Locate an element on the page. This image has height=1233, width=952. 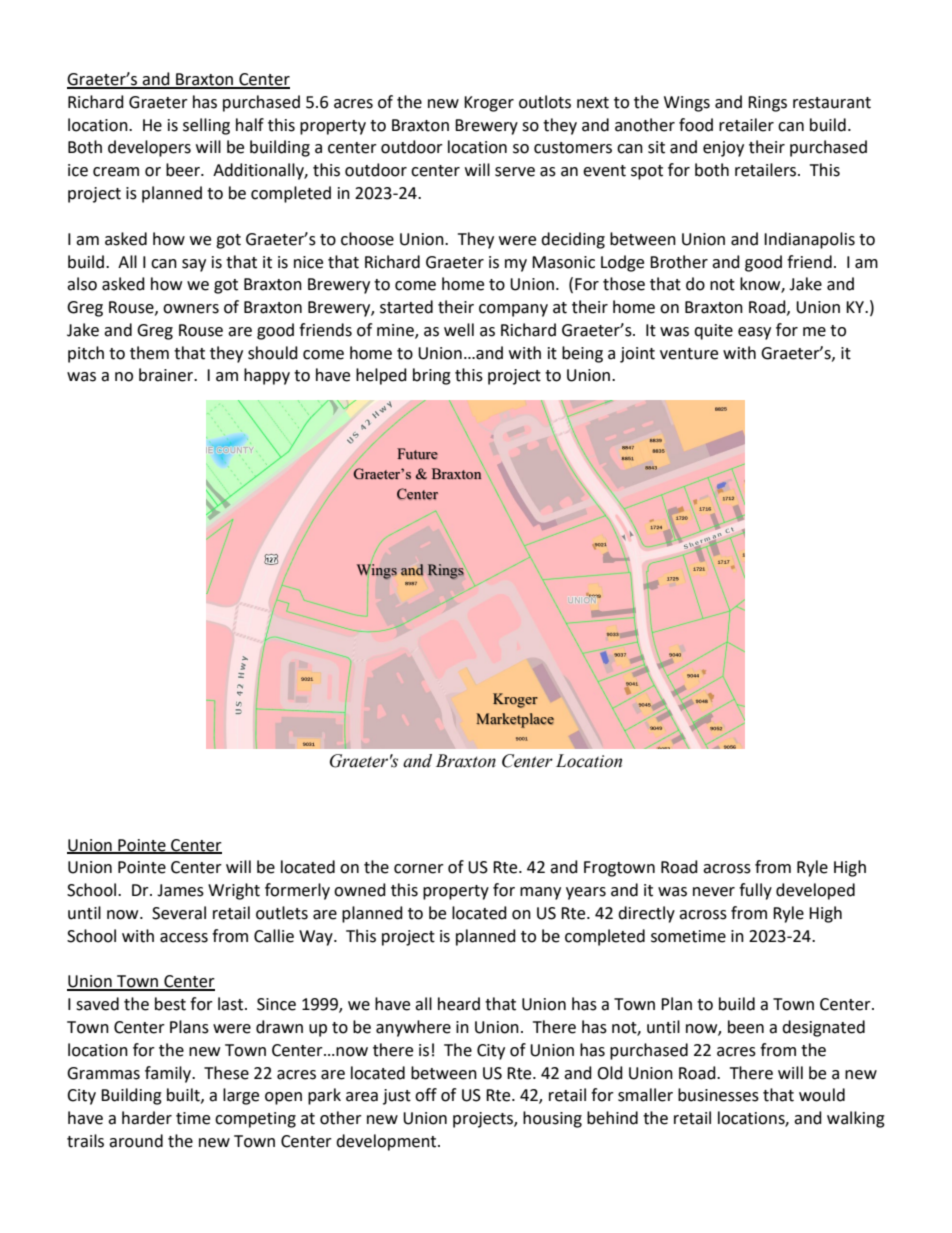
Marketplace is located at coordinates (515, 720).
